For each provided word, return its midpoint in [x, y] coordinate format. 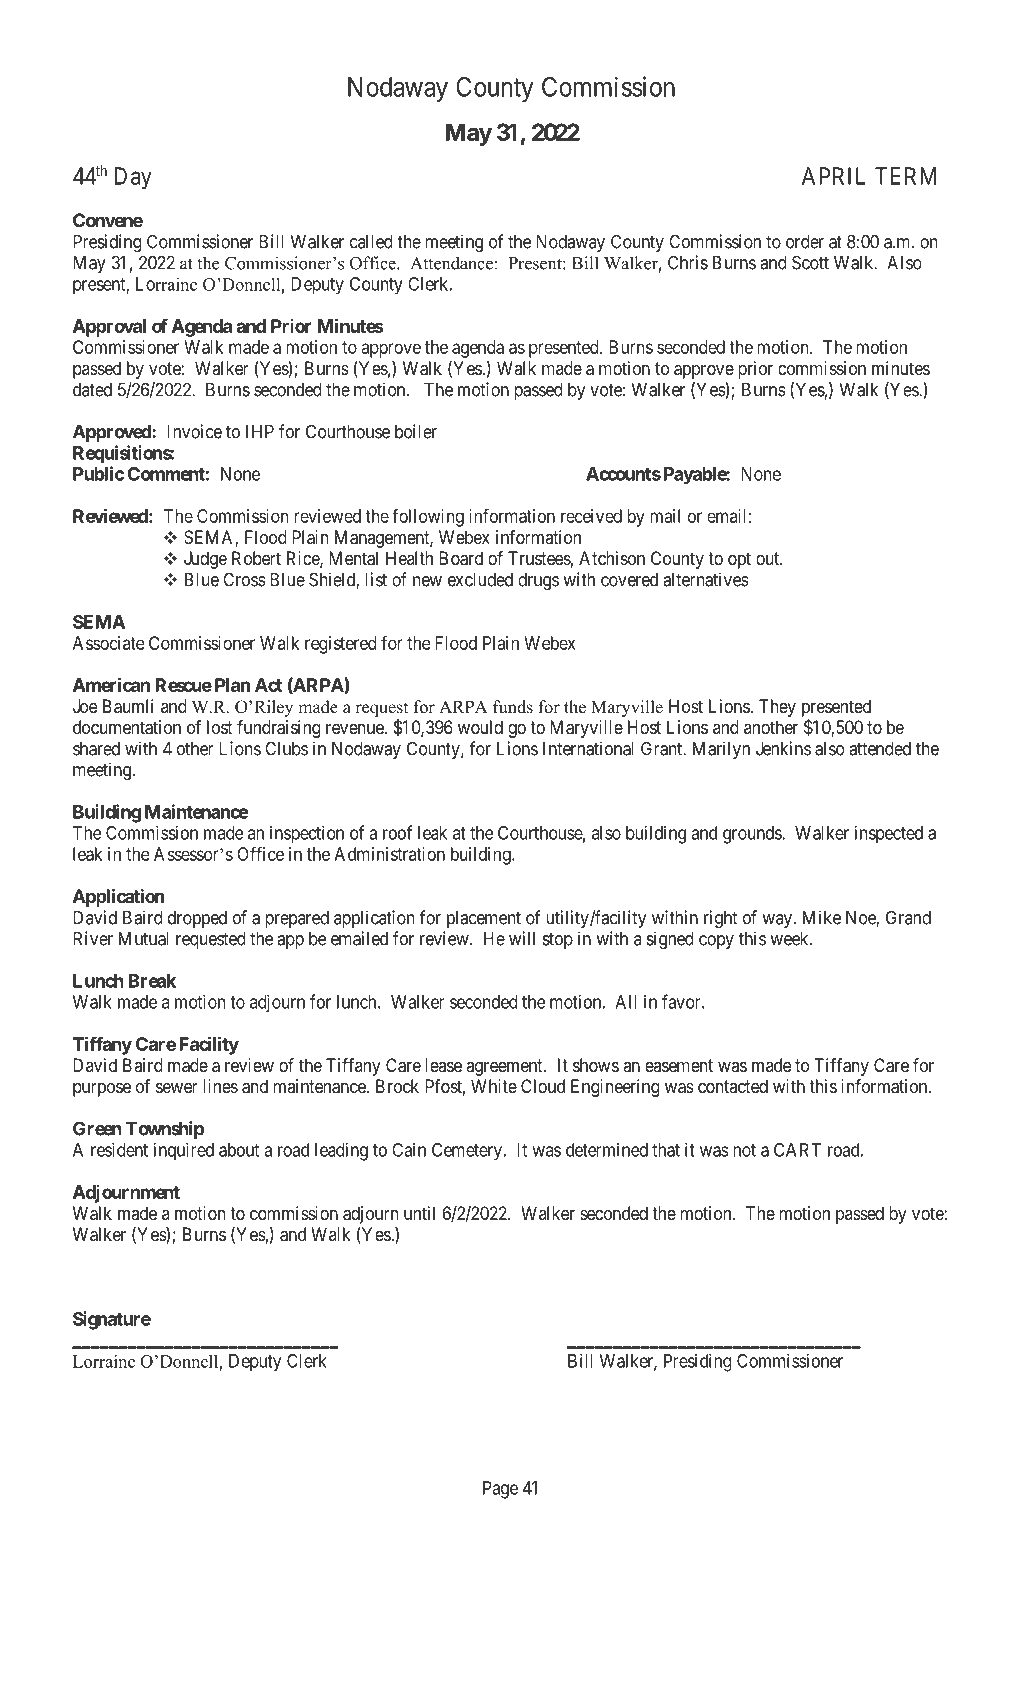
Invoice [194, 431]
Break [152, 981]
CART [797, 1150]
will [522, 938]
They [777, 708]
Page [500, 1490]
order [805, 242]
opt [739, 560]
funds [513, 707]
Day [133, 178]
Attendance [451, 263]
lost [219, 727]
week [790, 939]
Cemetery [467, 1152]
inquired [184, 1151]
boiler [416, 431]
